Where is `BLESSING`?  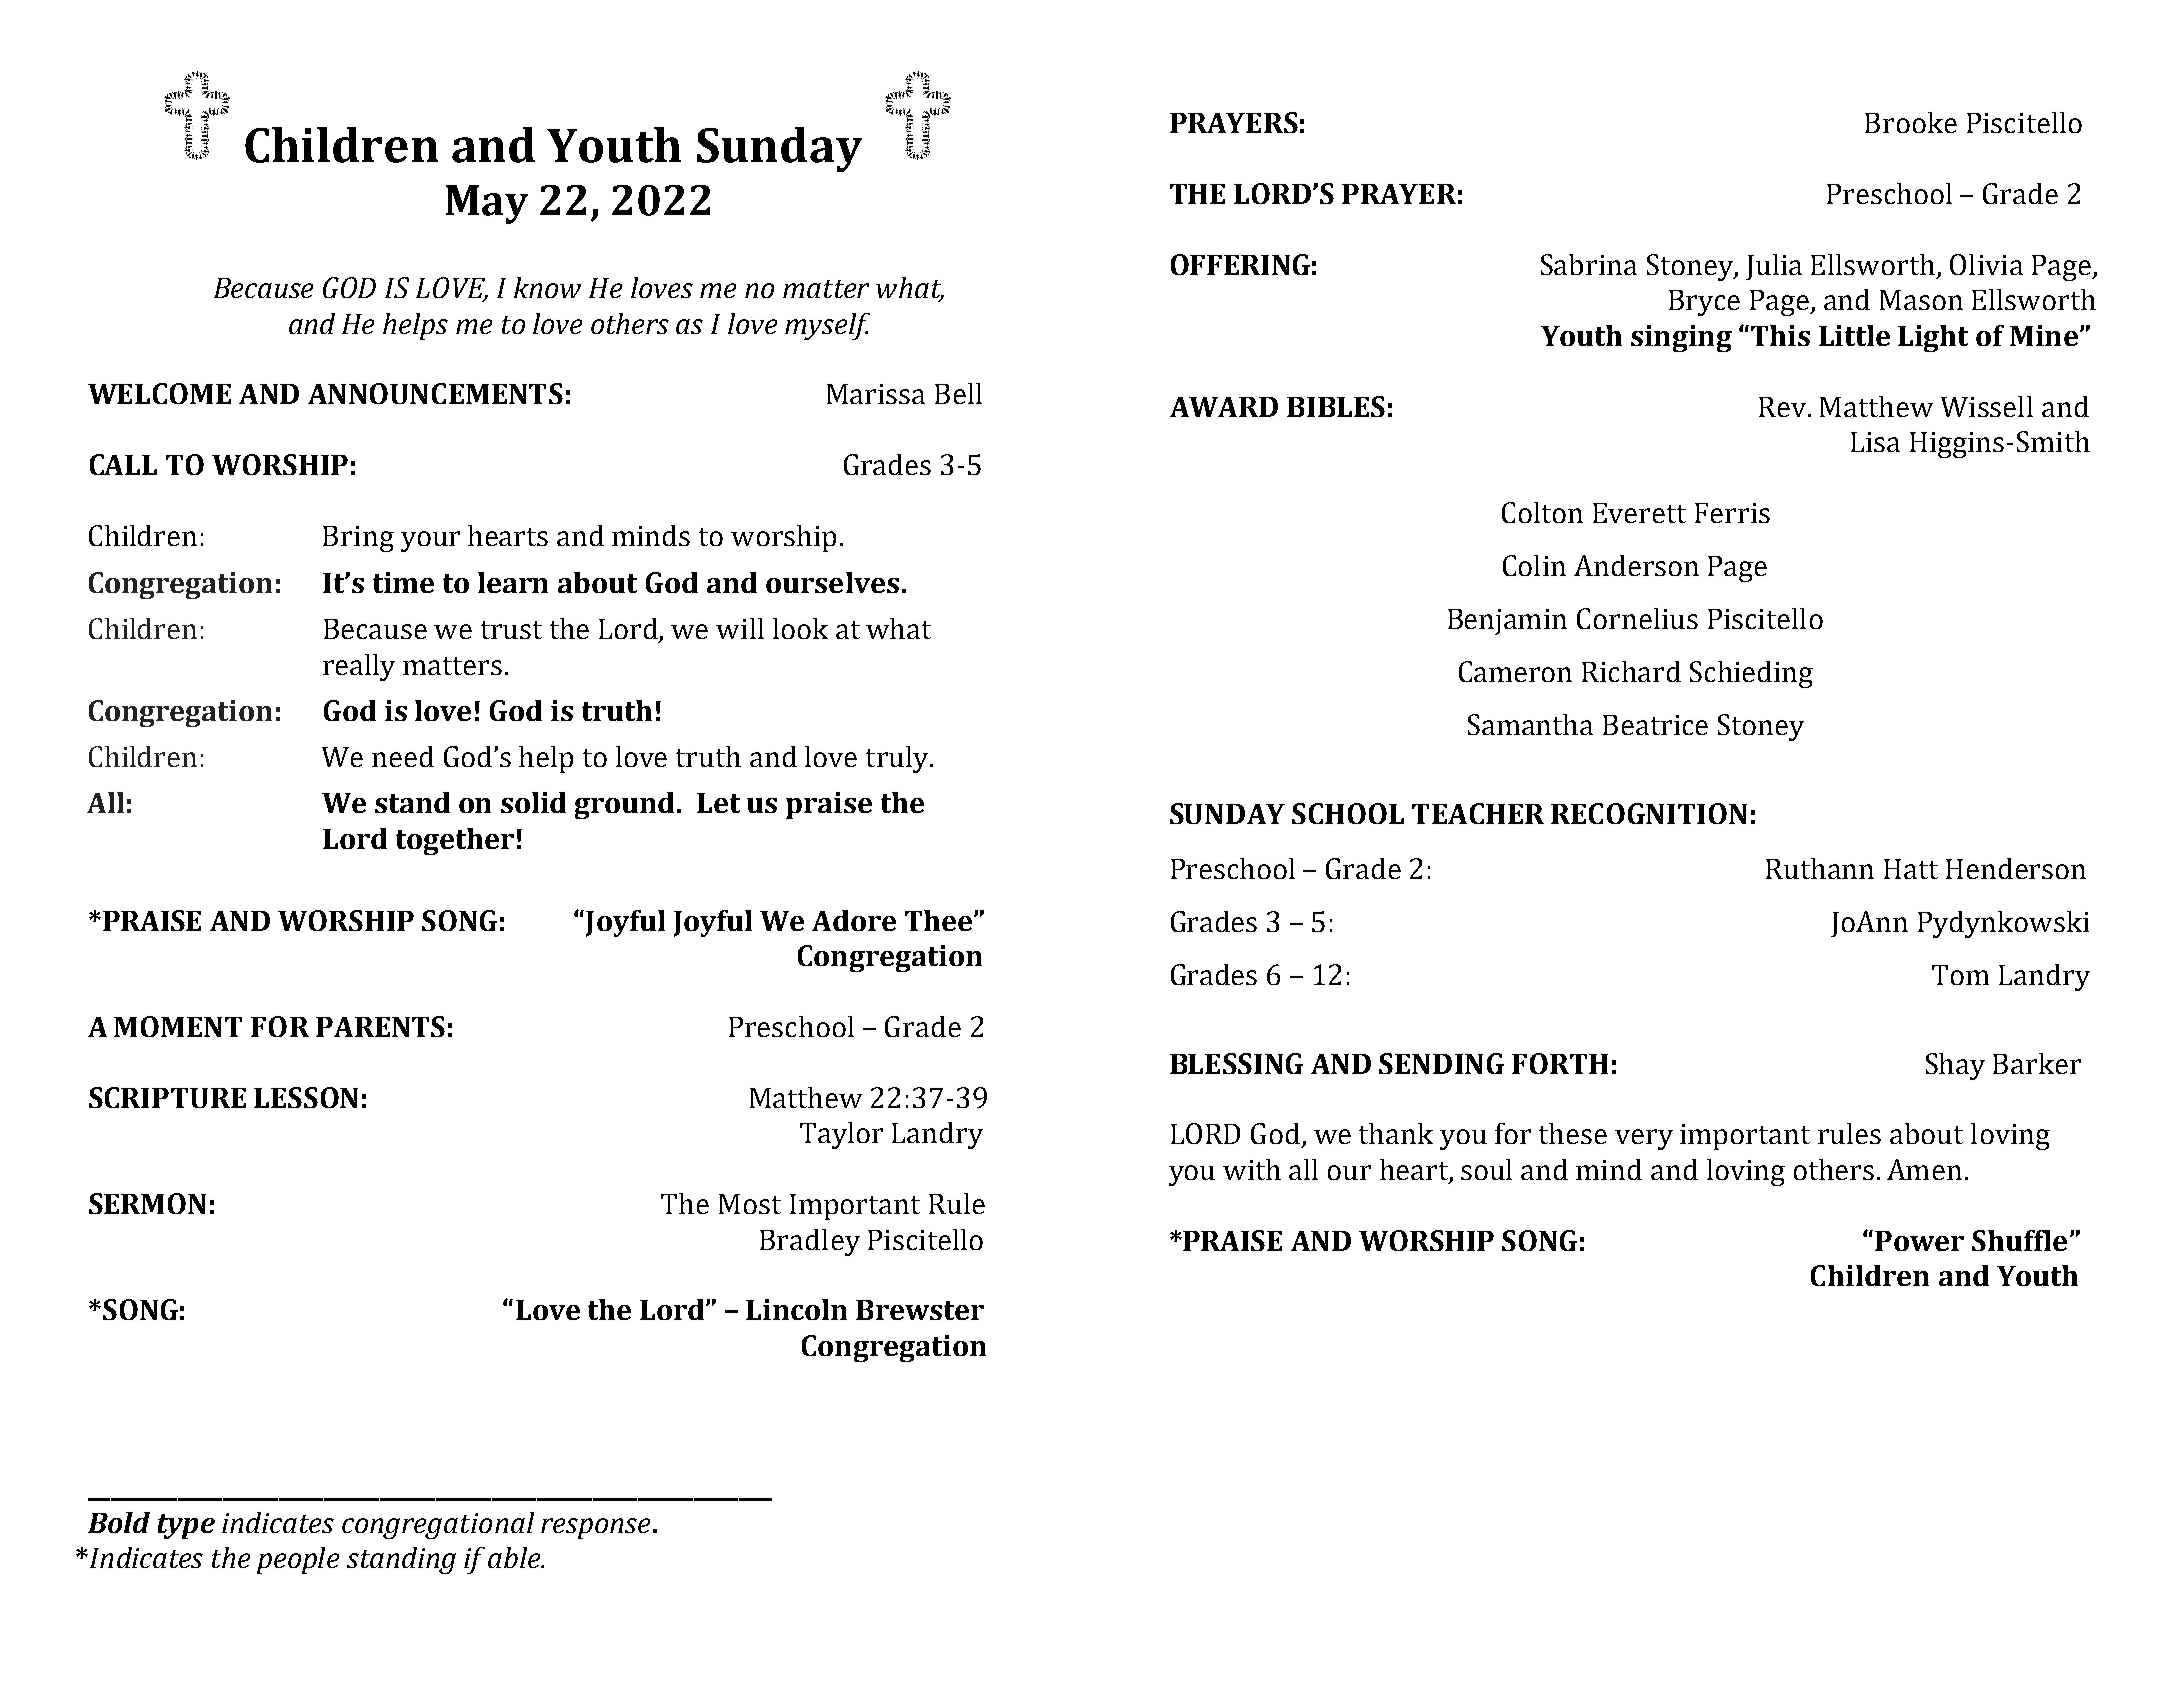 BLESSING is located at coordinates (1236, 1063).
